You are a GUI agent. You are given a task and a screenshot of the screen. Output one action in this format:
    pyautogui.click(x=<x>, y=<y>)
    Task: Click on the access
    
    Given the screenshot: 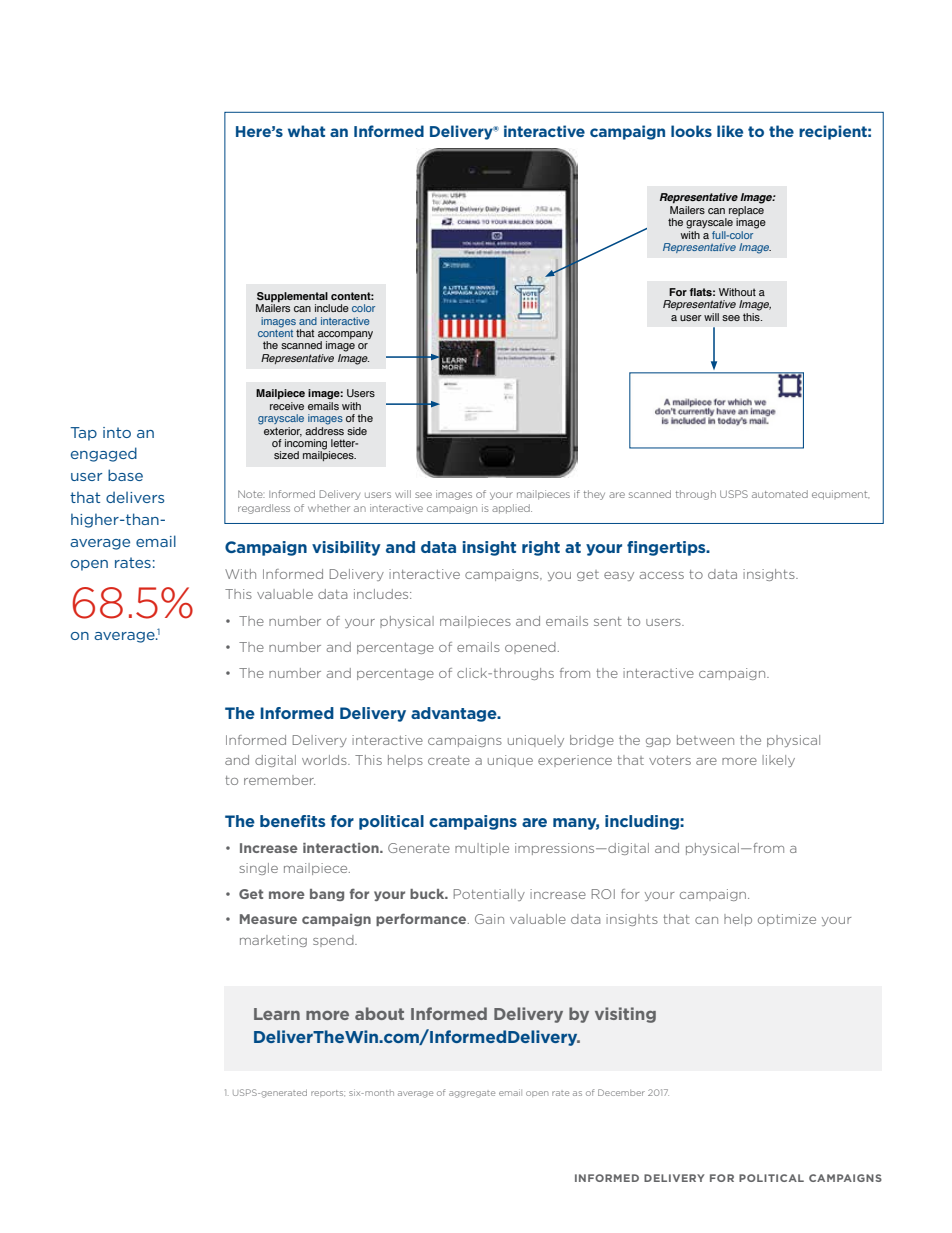 What is the action you would take?
    pyautogui.click(x=662, y=575)
